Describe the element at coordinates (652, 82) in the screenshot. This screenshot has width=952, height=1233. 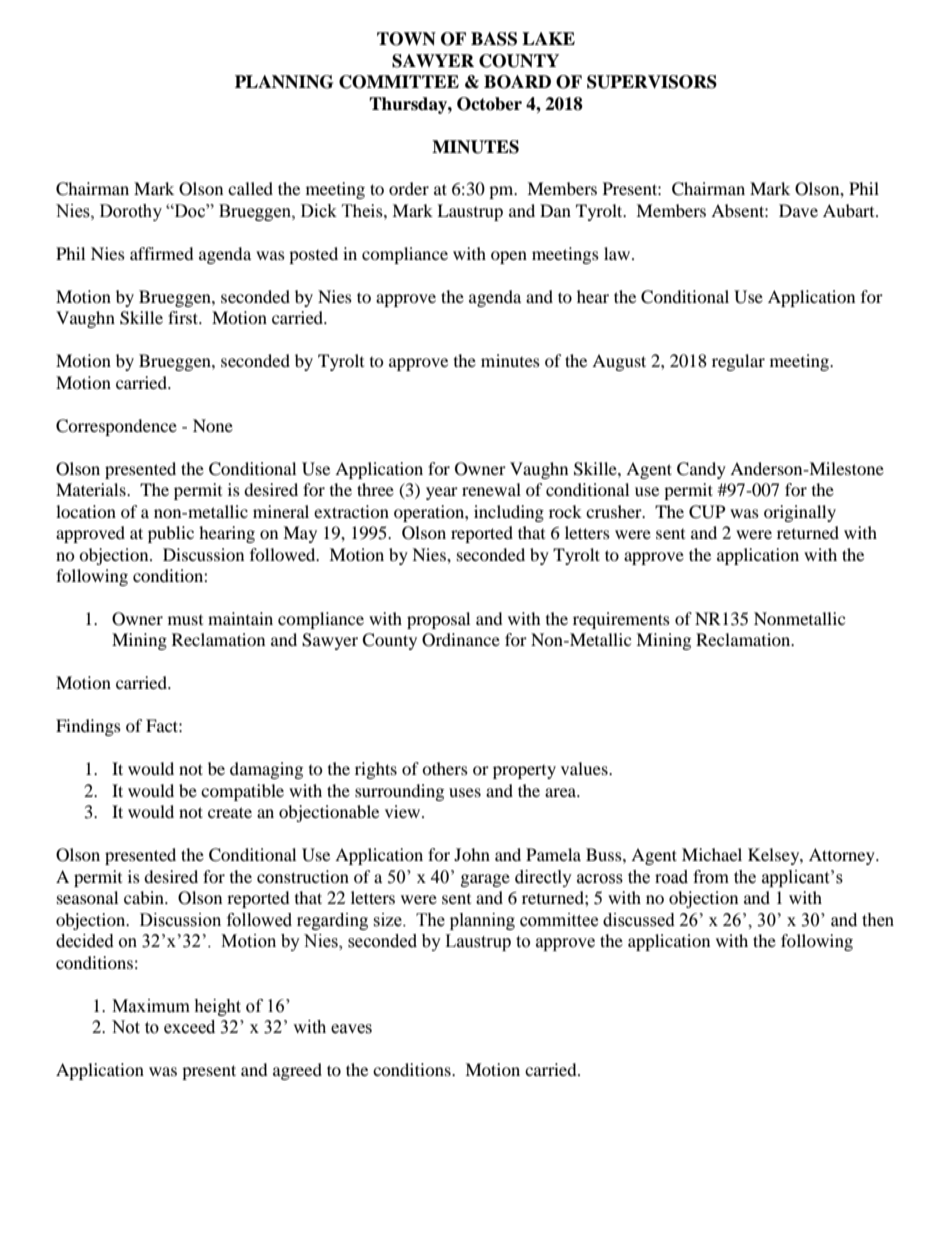
I see `SUPERVISORS` at that location.
